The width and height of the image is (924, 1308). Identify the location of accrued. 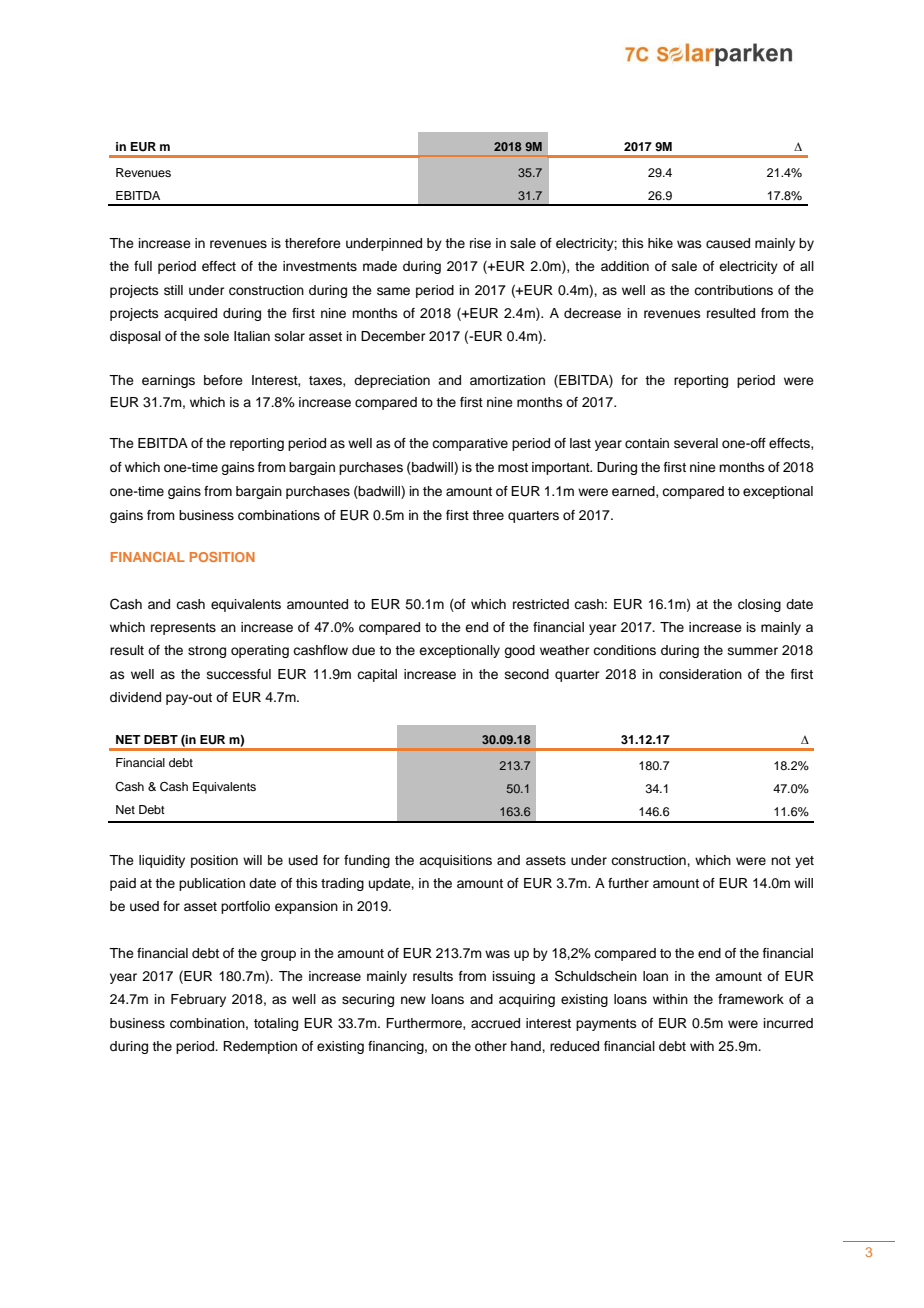
(495, 1023).
